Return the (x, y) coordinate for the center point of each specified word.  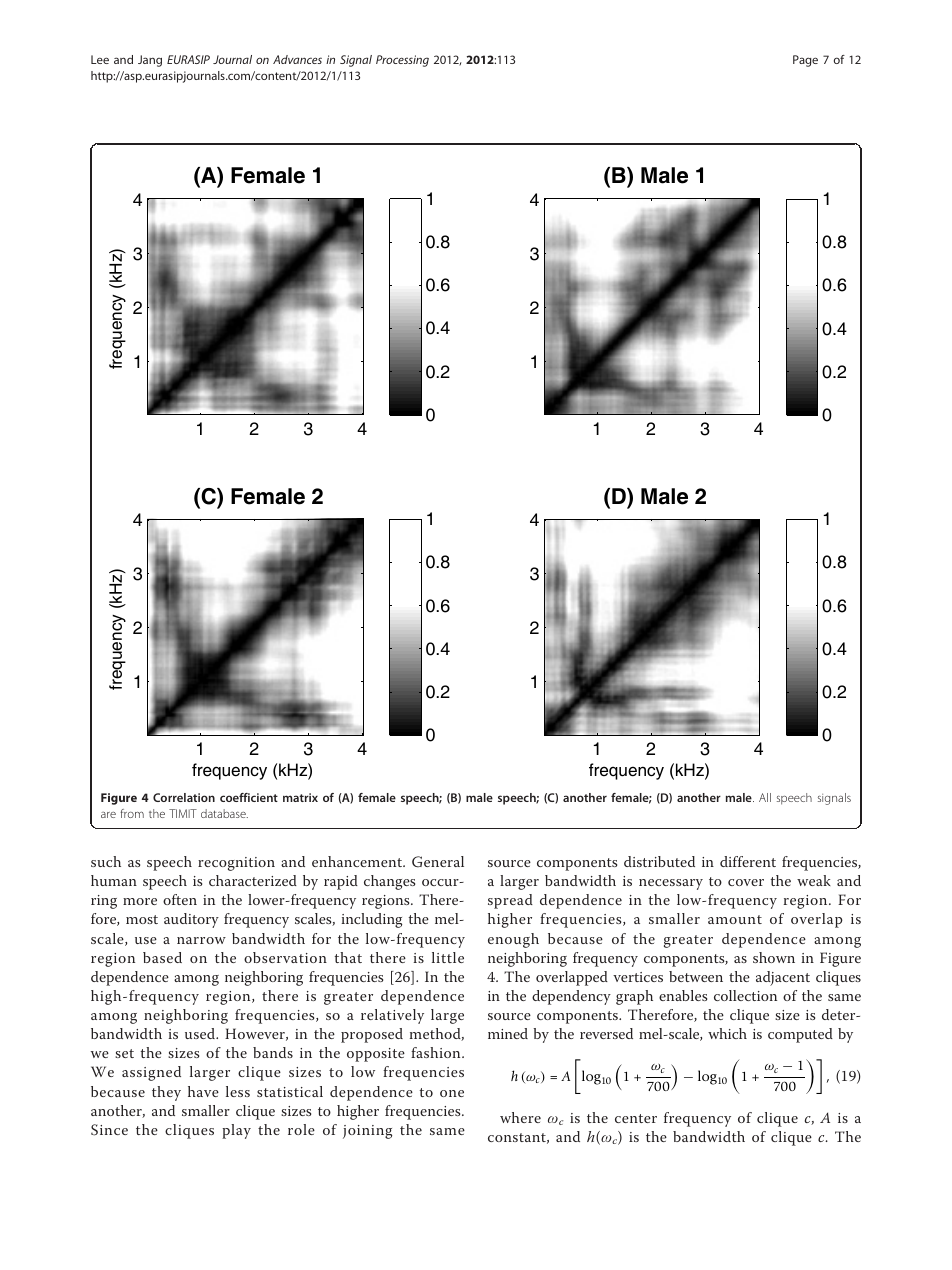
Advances (297, 59)
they (166, 1093)
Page (805, 61)
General (438, 862)
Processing (402, 61)
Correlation (184, 797)
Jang (150, 61)
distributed (659, 861)
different (748, 861)
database (224, 813)
